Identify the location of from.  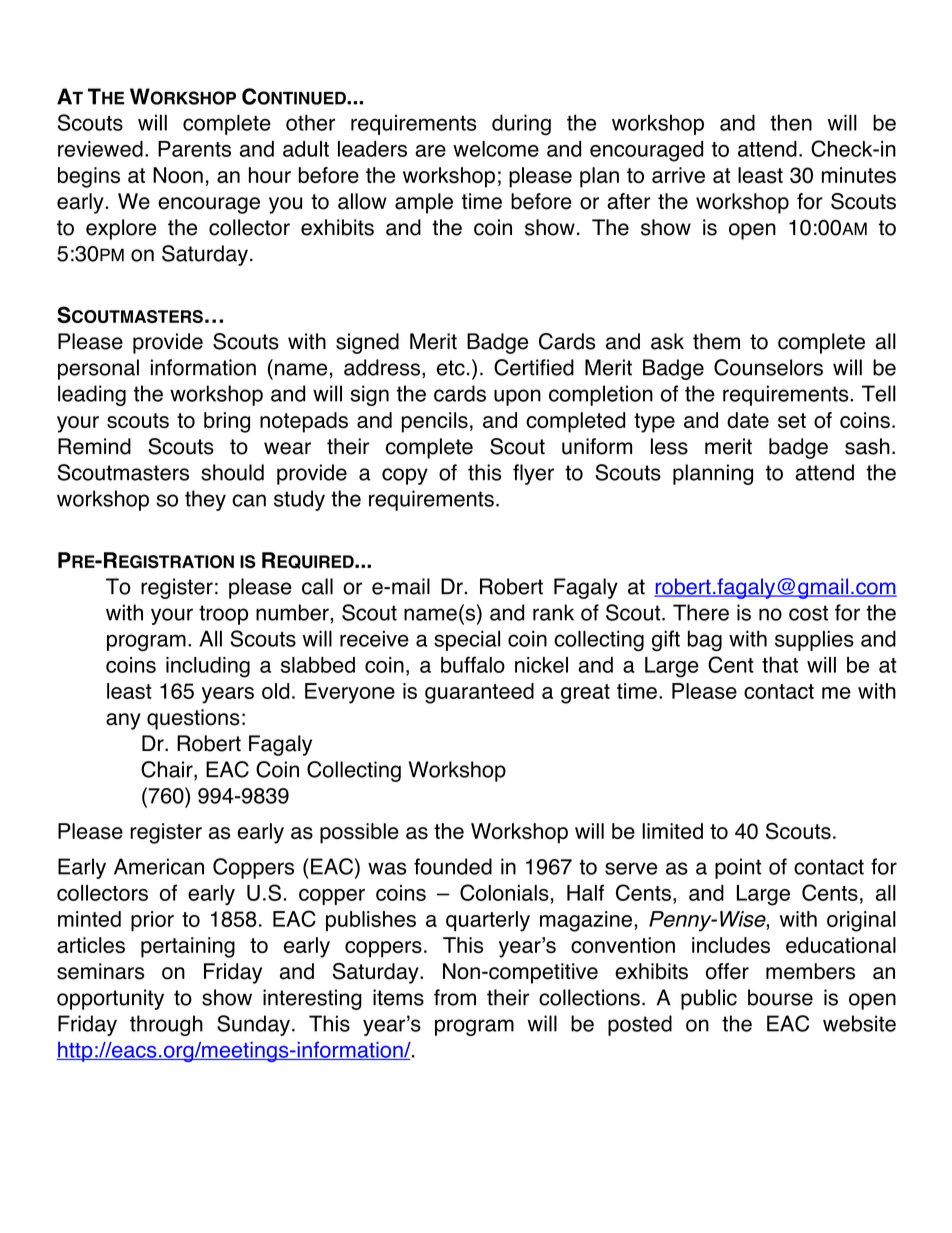
(455, 997).
